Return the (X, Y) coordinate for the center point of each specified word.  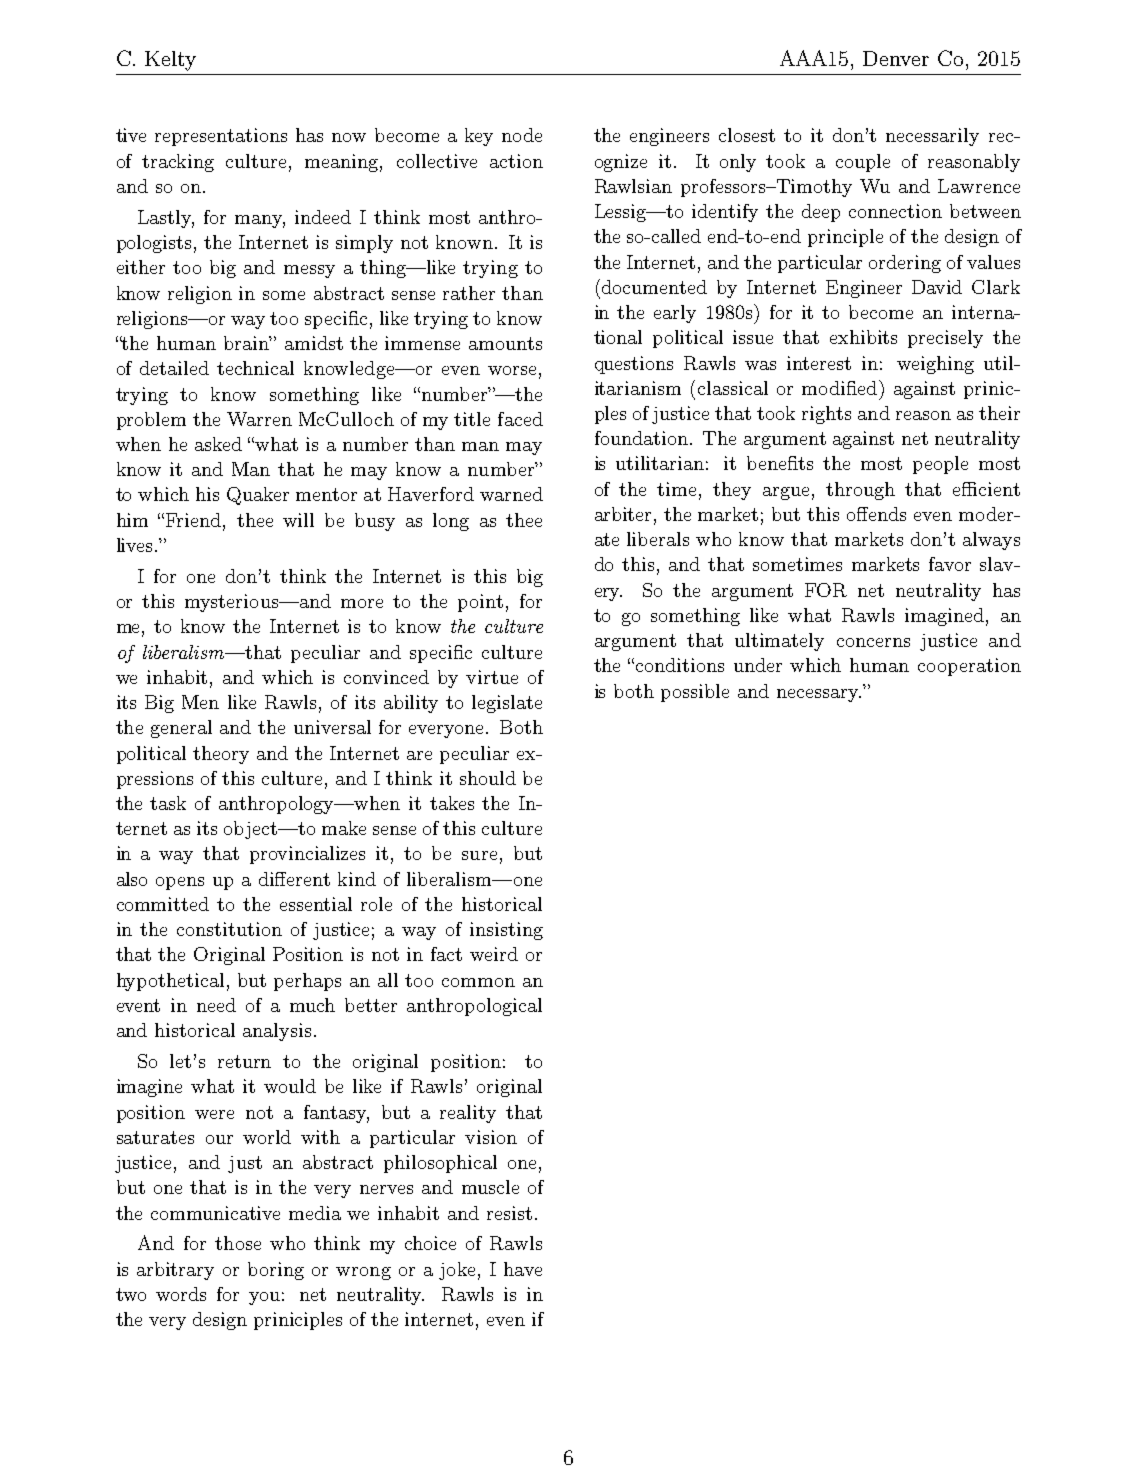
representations (221, 137)
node (522, 135)
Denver (896, 58)
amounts (505, 343)
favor (950, 564)
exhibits (863, 337)
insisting (506, 931)
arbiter (625, 515)
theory (221, 755)
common (478, 982)
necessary (819, 695)
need (216, 1005)
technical (255, 368)
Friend (193, 520)
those (238, 1243)
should (488, 778)
